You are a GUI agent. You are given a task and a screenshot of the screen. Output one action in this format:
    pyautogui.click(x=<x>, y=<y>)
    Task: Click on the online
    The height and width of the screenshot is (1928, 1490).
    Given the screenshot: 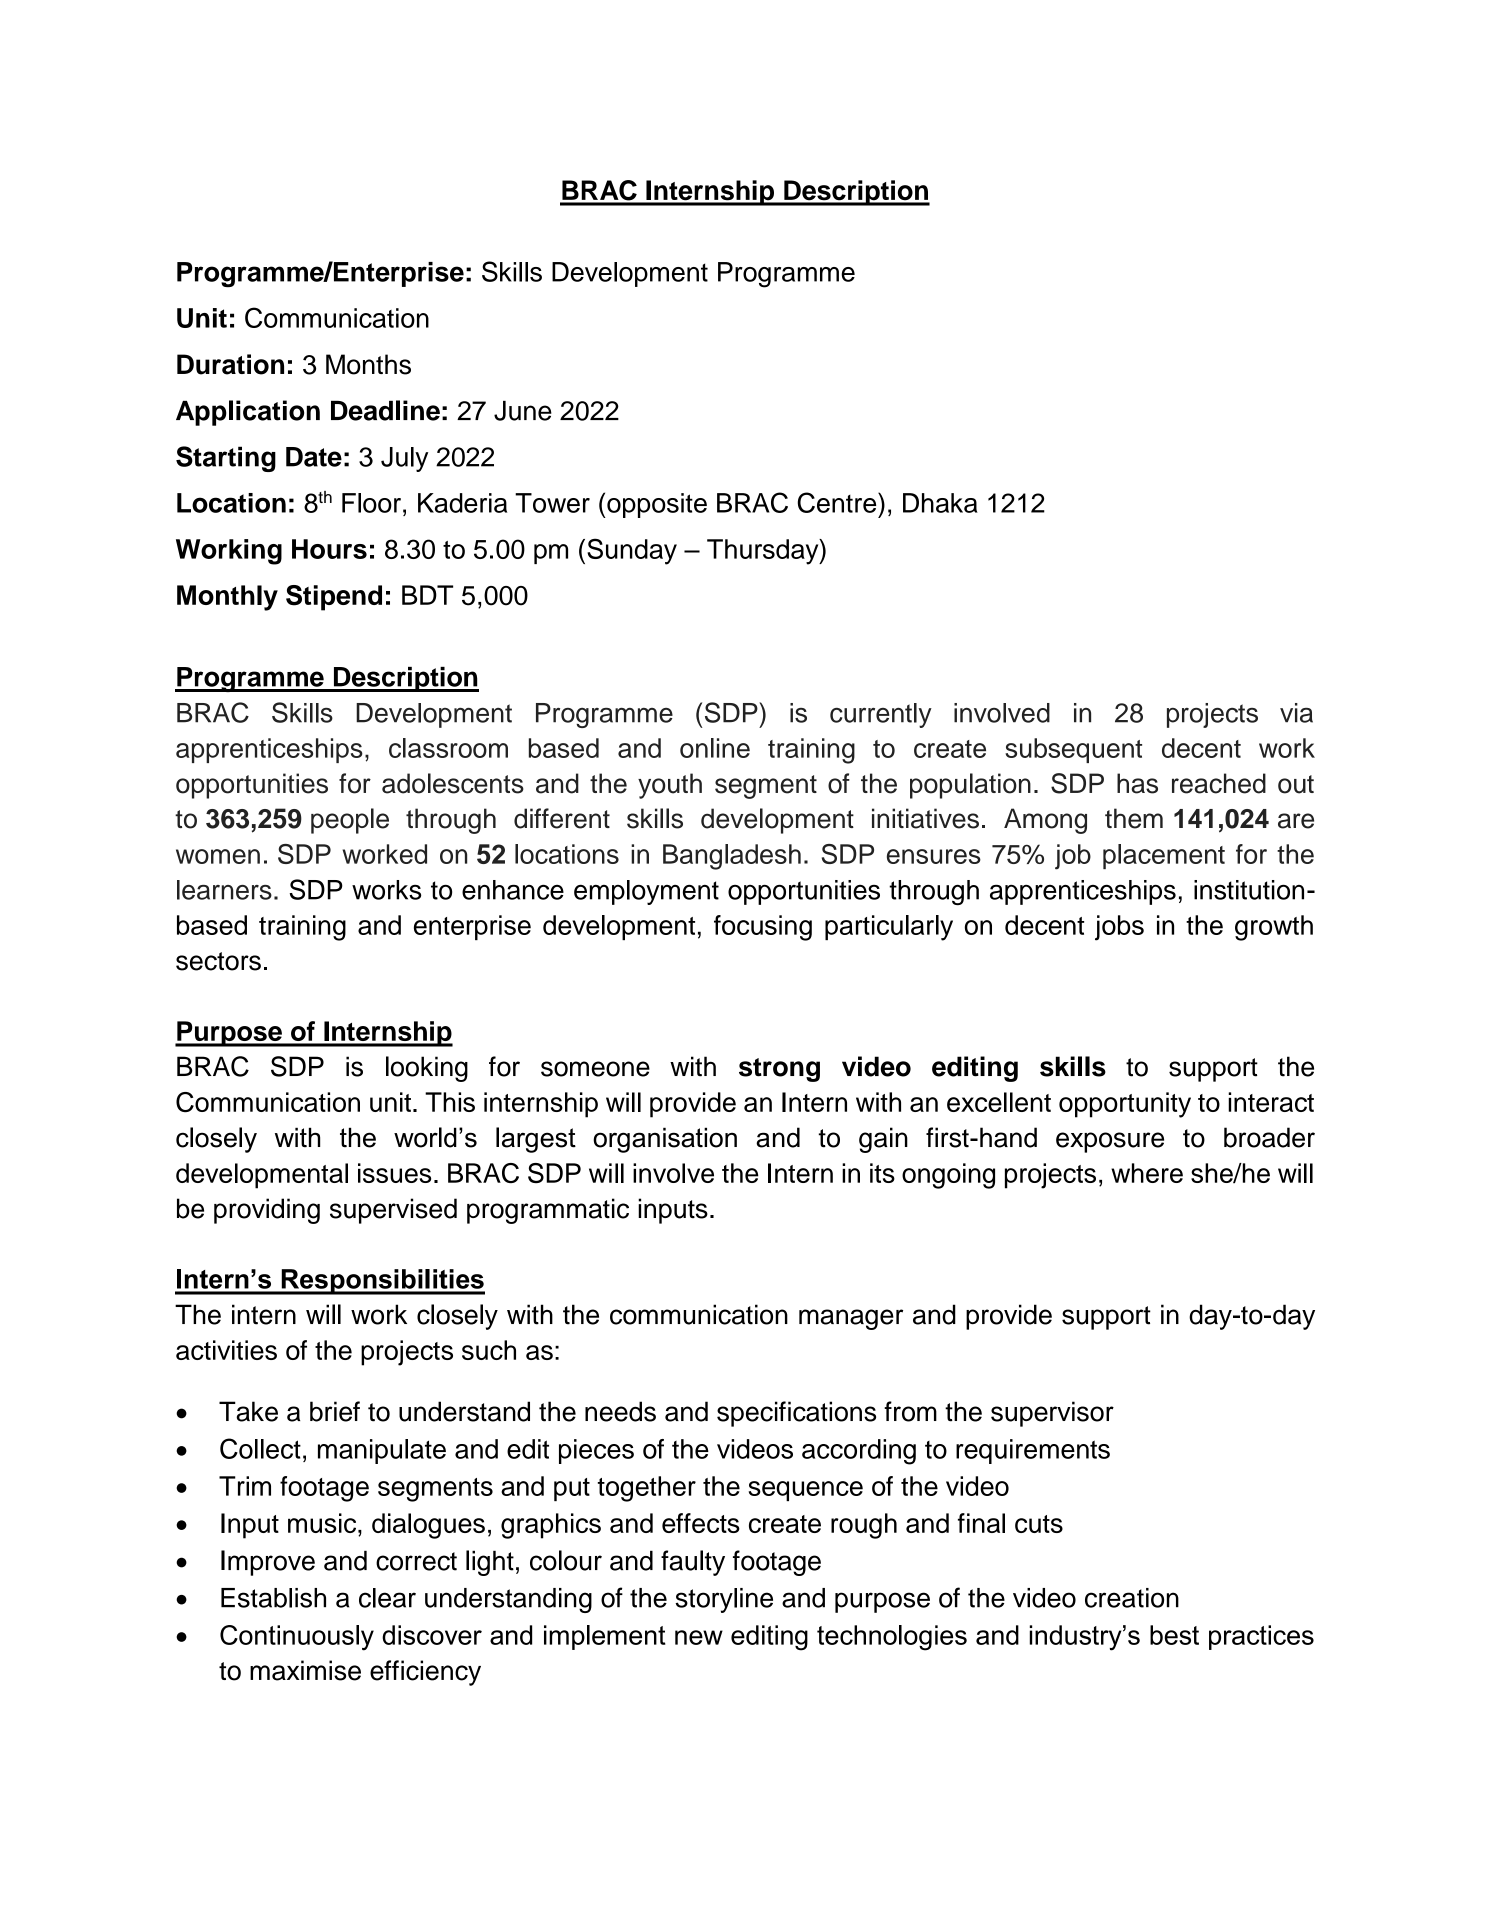 What is the action you would take?
    pyautogui.click(x=715, y=748)
